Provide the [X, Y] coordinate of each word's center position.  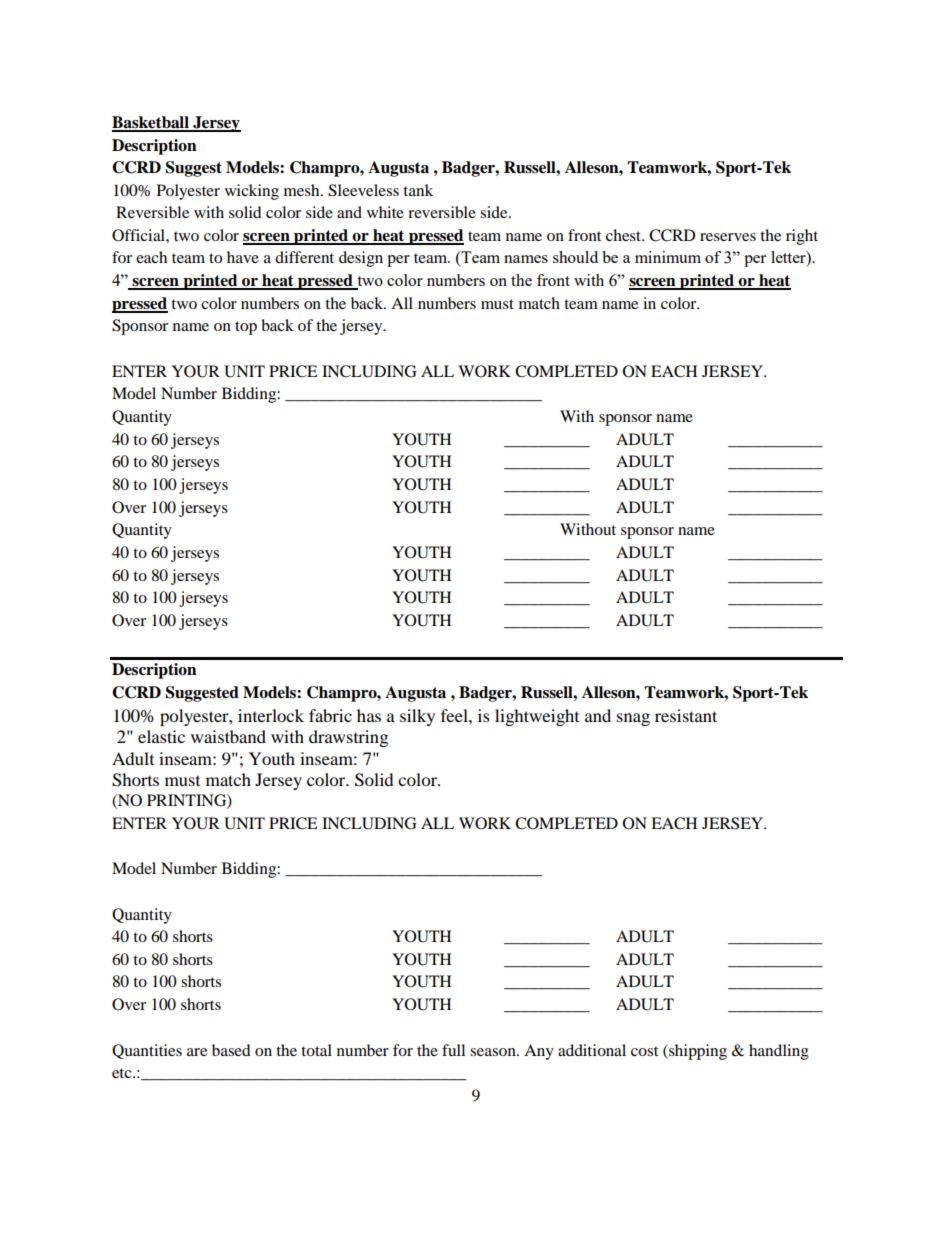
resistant [686, 715]
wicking [252, 192]
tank [418, 190]
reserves [728, 237]
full [453, 1050]
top [246, 328]
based [231, 1050]
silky [417, 717]
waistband [228, 736]
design [361, 259]
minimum [668, 257]
